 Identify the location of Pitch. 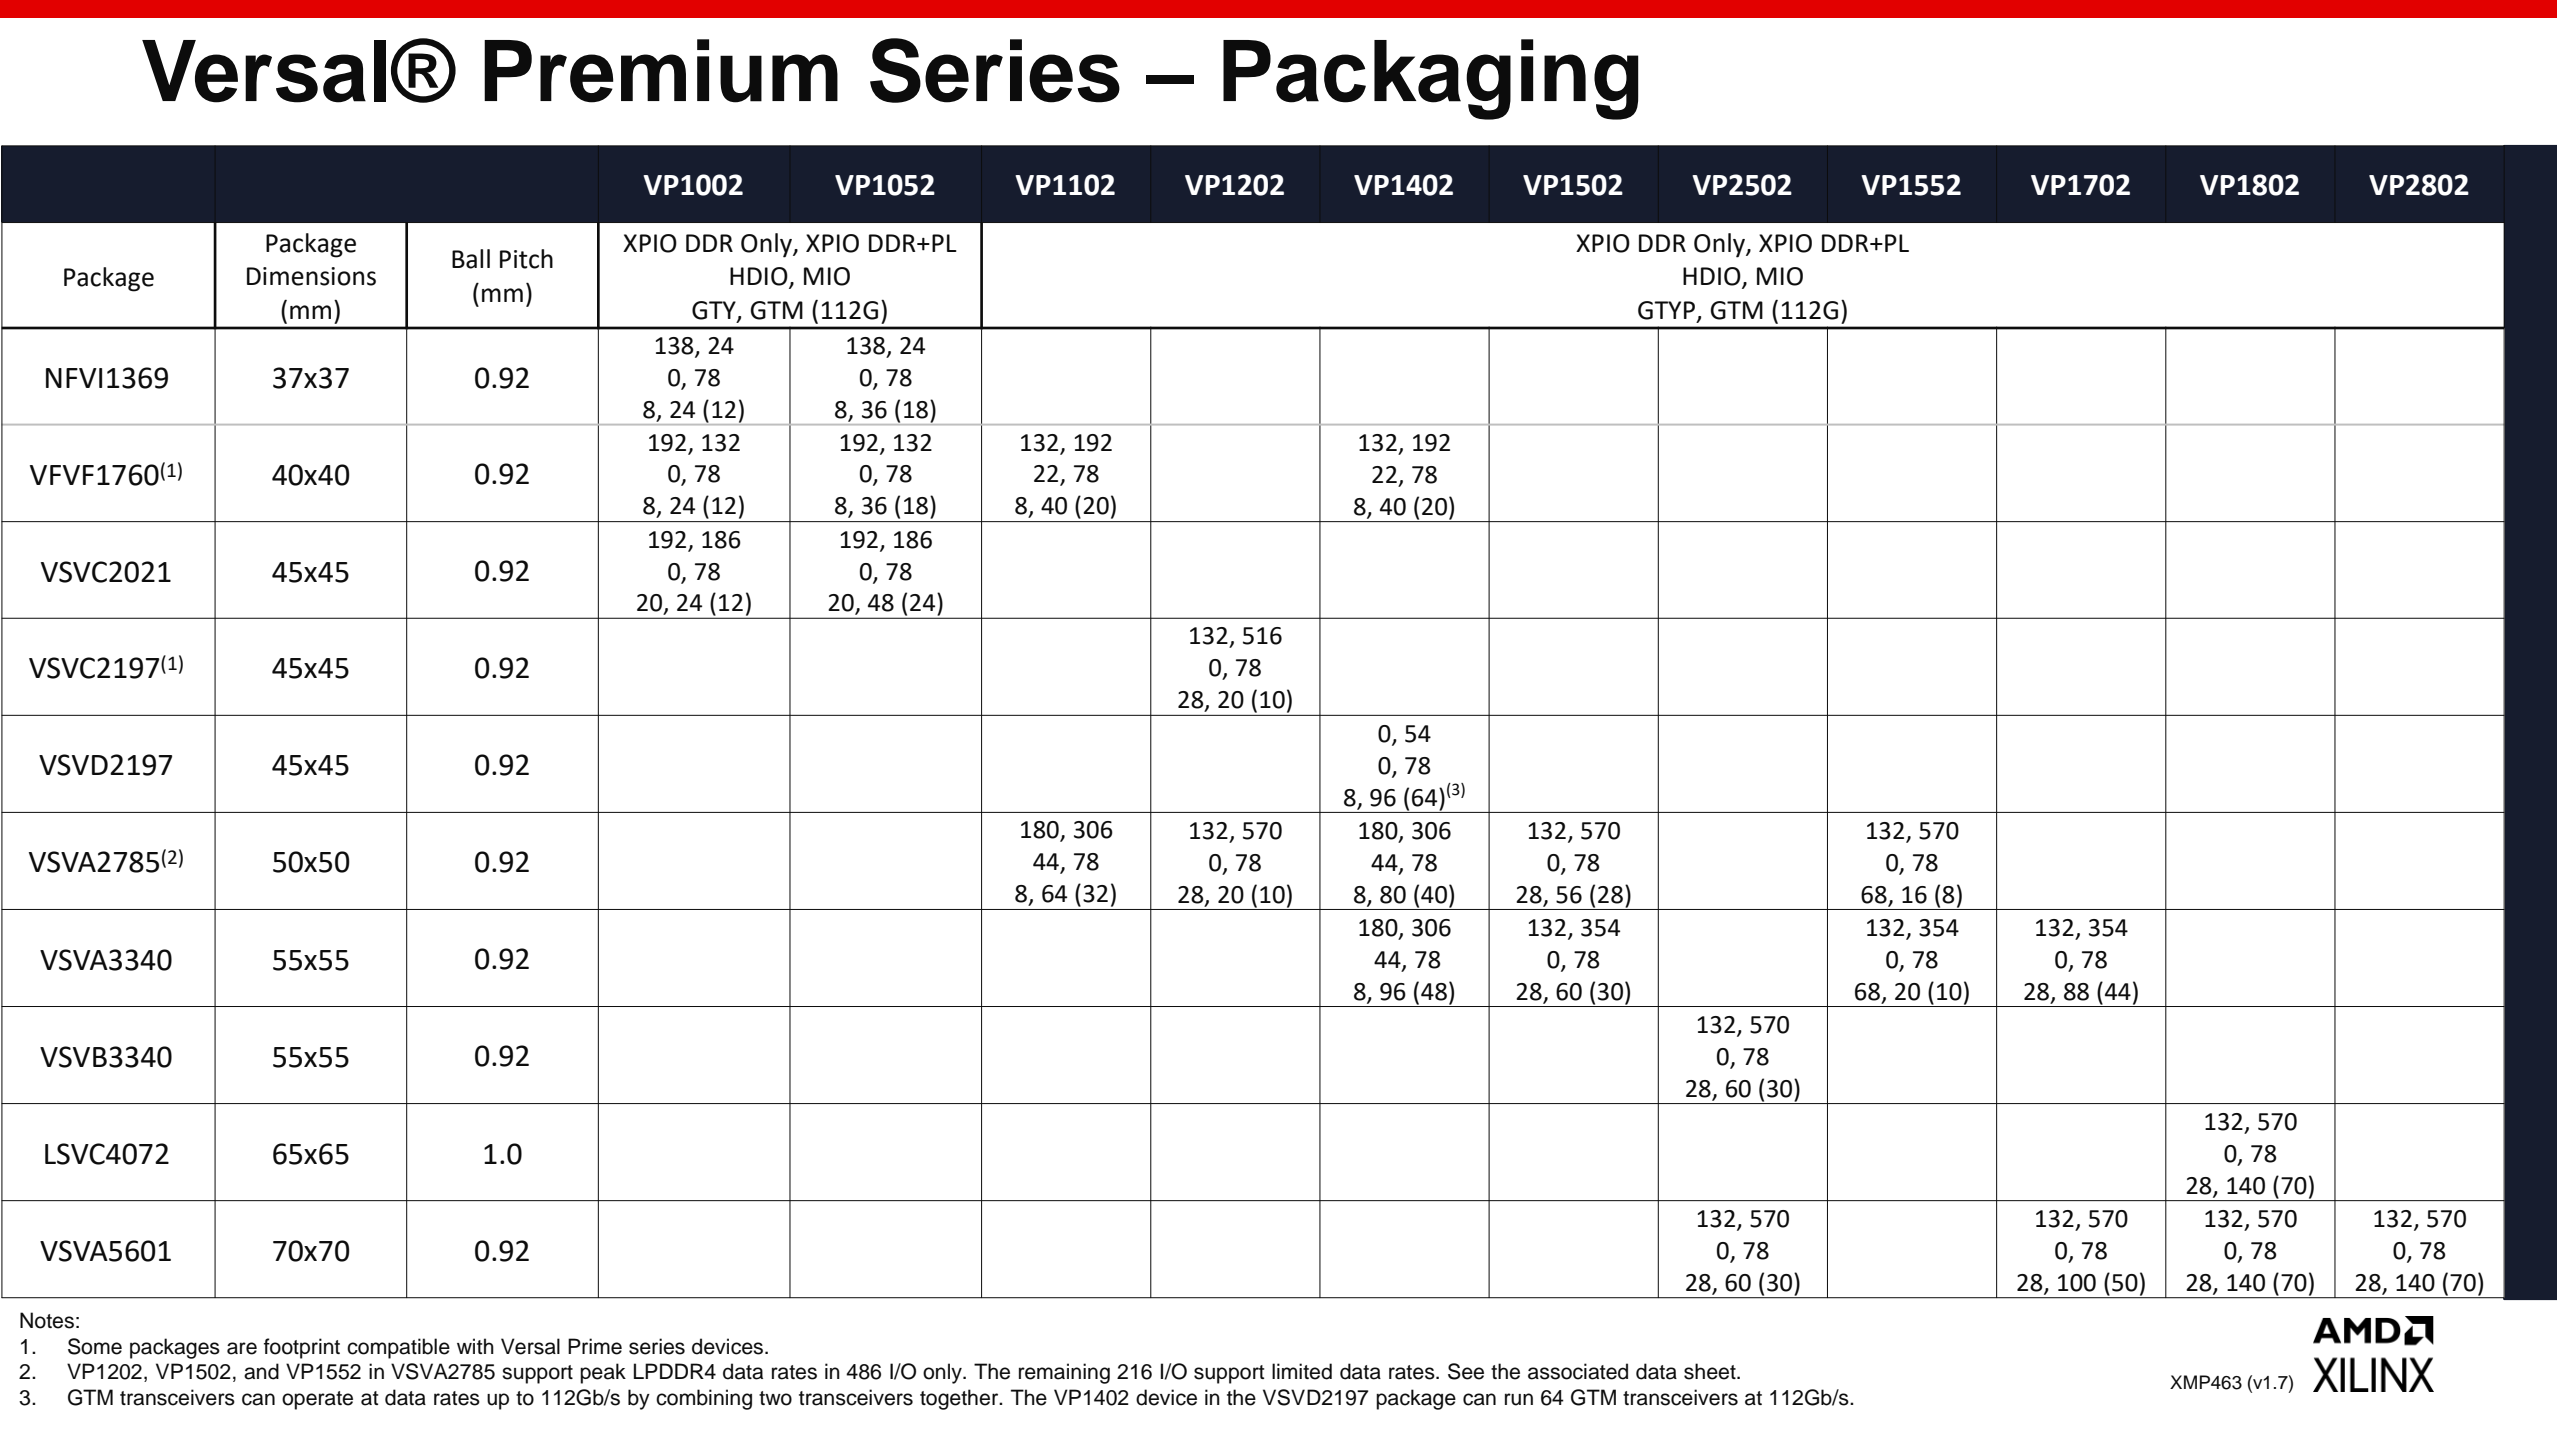
(526, 259).
